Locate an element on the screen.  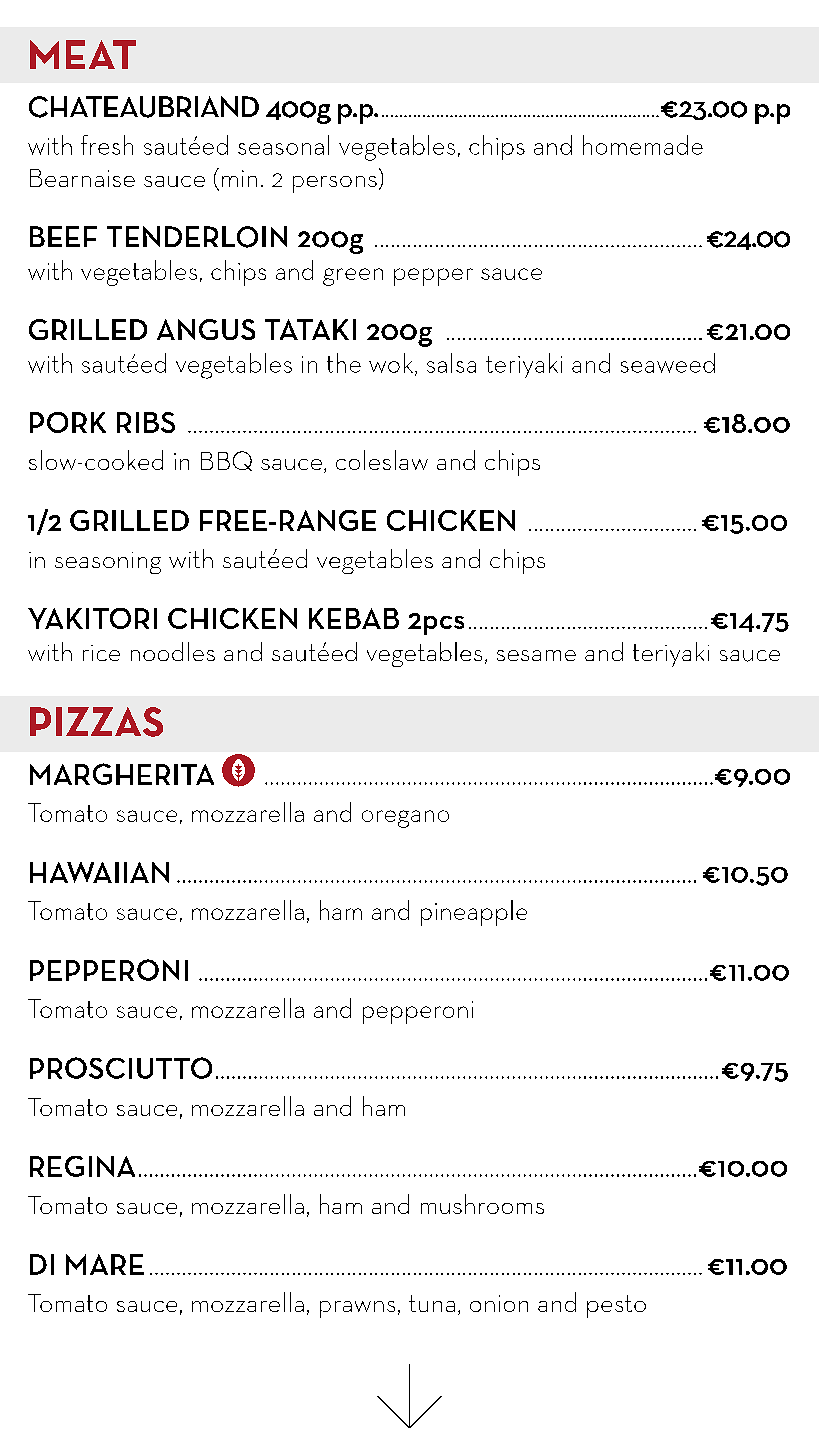
pineapple is located at coordinates (474, 913).
